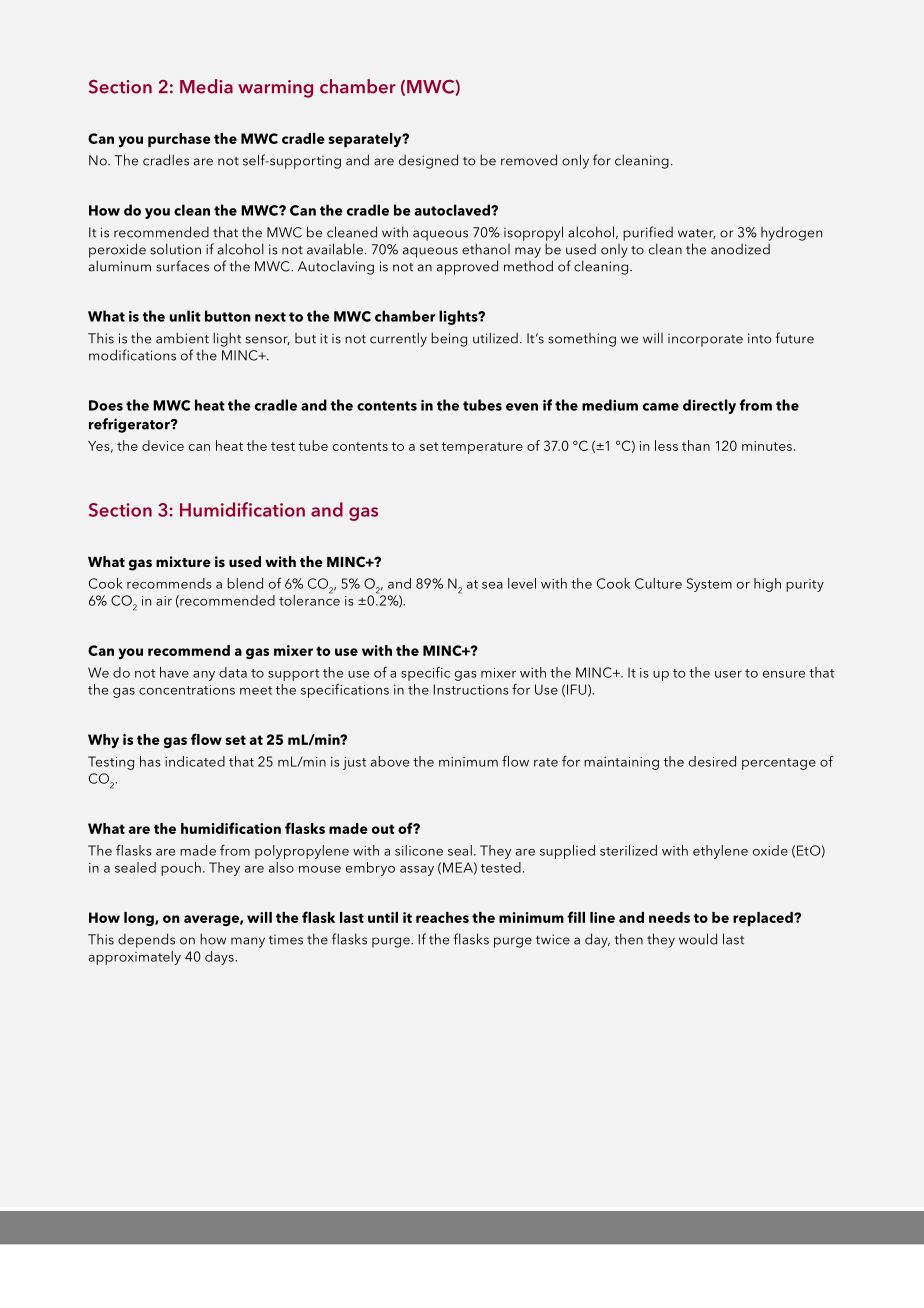 Image resolution: width=924 pixels, height=1308 pixels. What do you see at coordinates (709, 585) in the document?
I see `System` at bounding box center [709, 585].
